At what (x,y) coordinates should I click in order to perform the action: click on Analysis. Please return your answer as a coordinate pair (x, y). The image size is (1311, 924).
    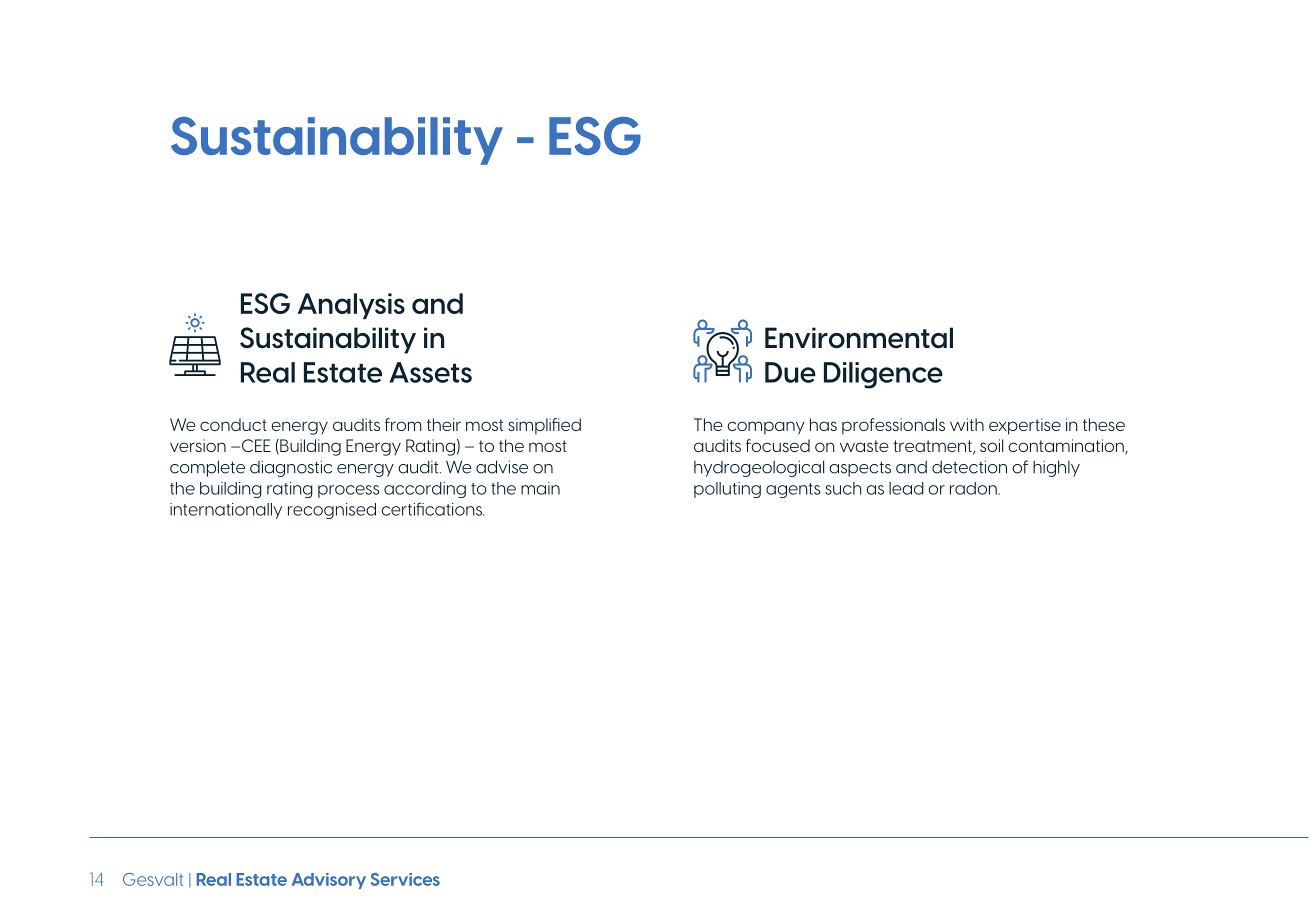
    Looking at the image, I should click on (351, 306).
